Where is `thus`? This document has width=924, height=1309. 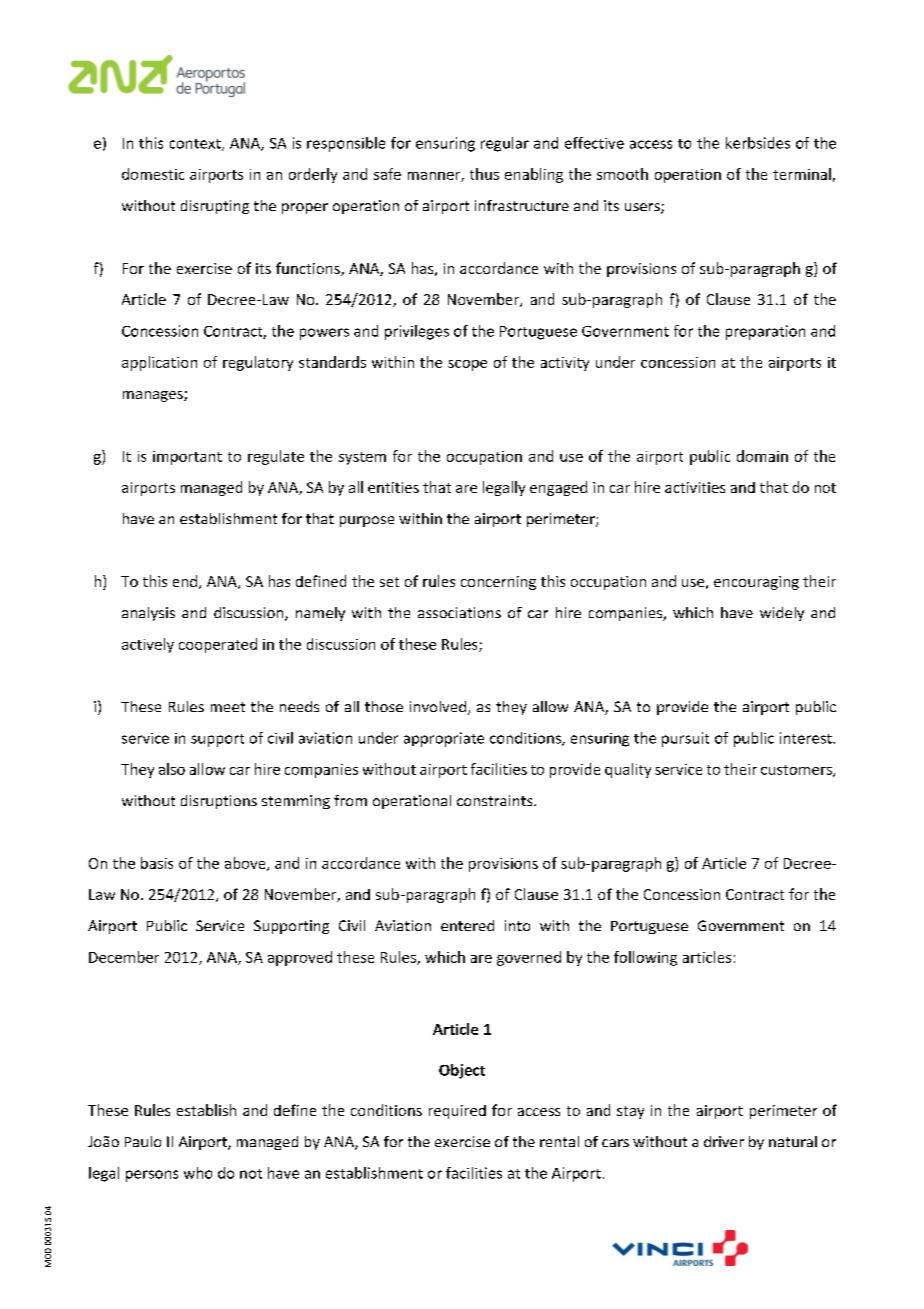 thus is located at coordinates (484, 174).
